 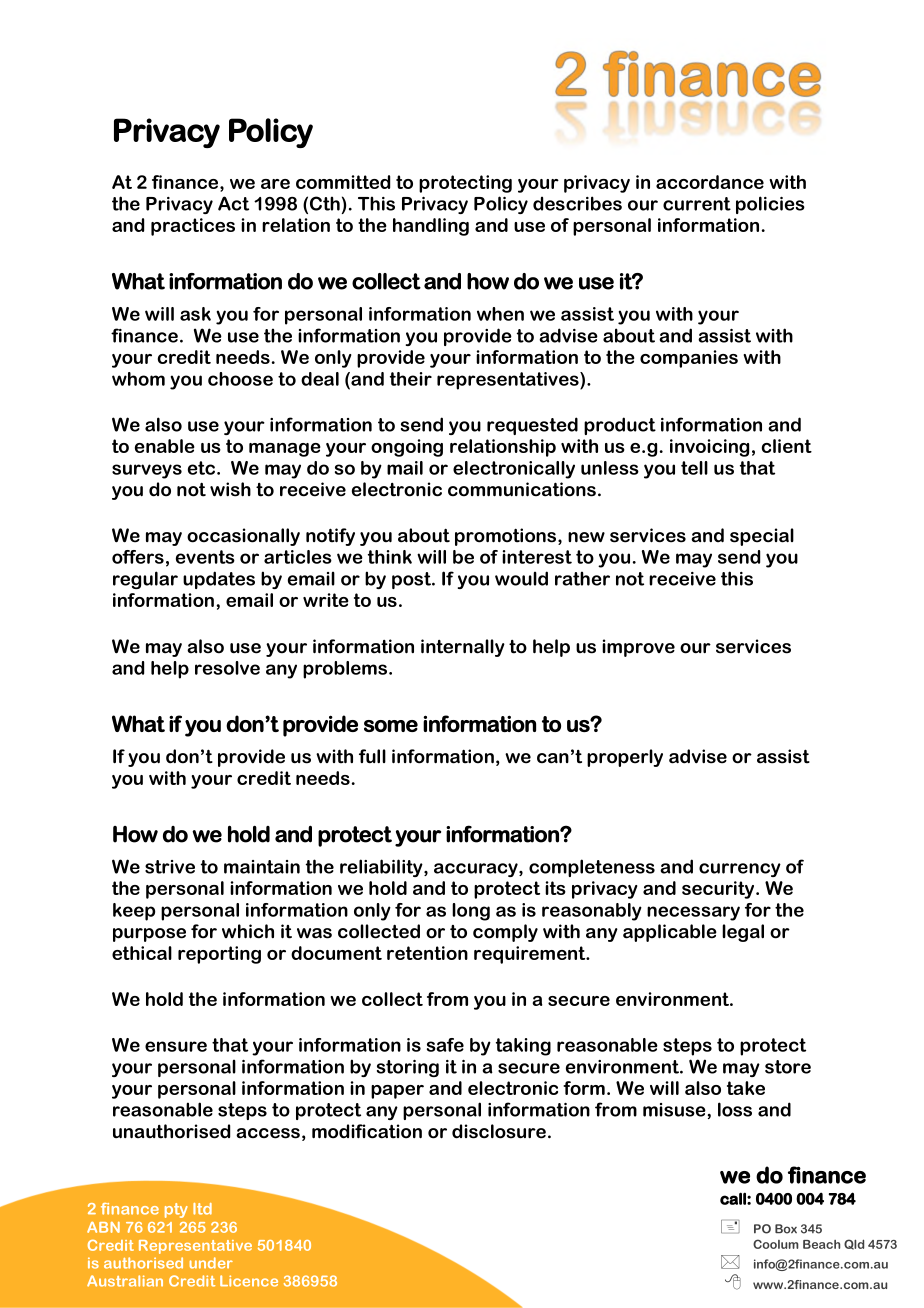 I want to click on handling, so click(x=431, y=227).
